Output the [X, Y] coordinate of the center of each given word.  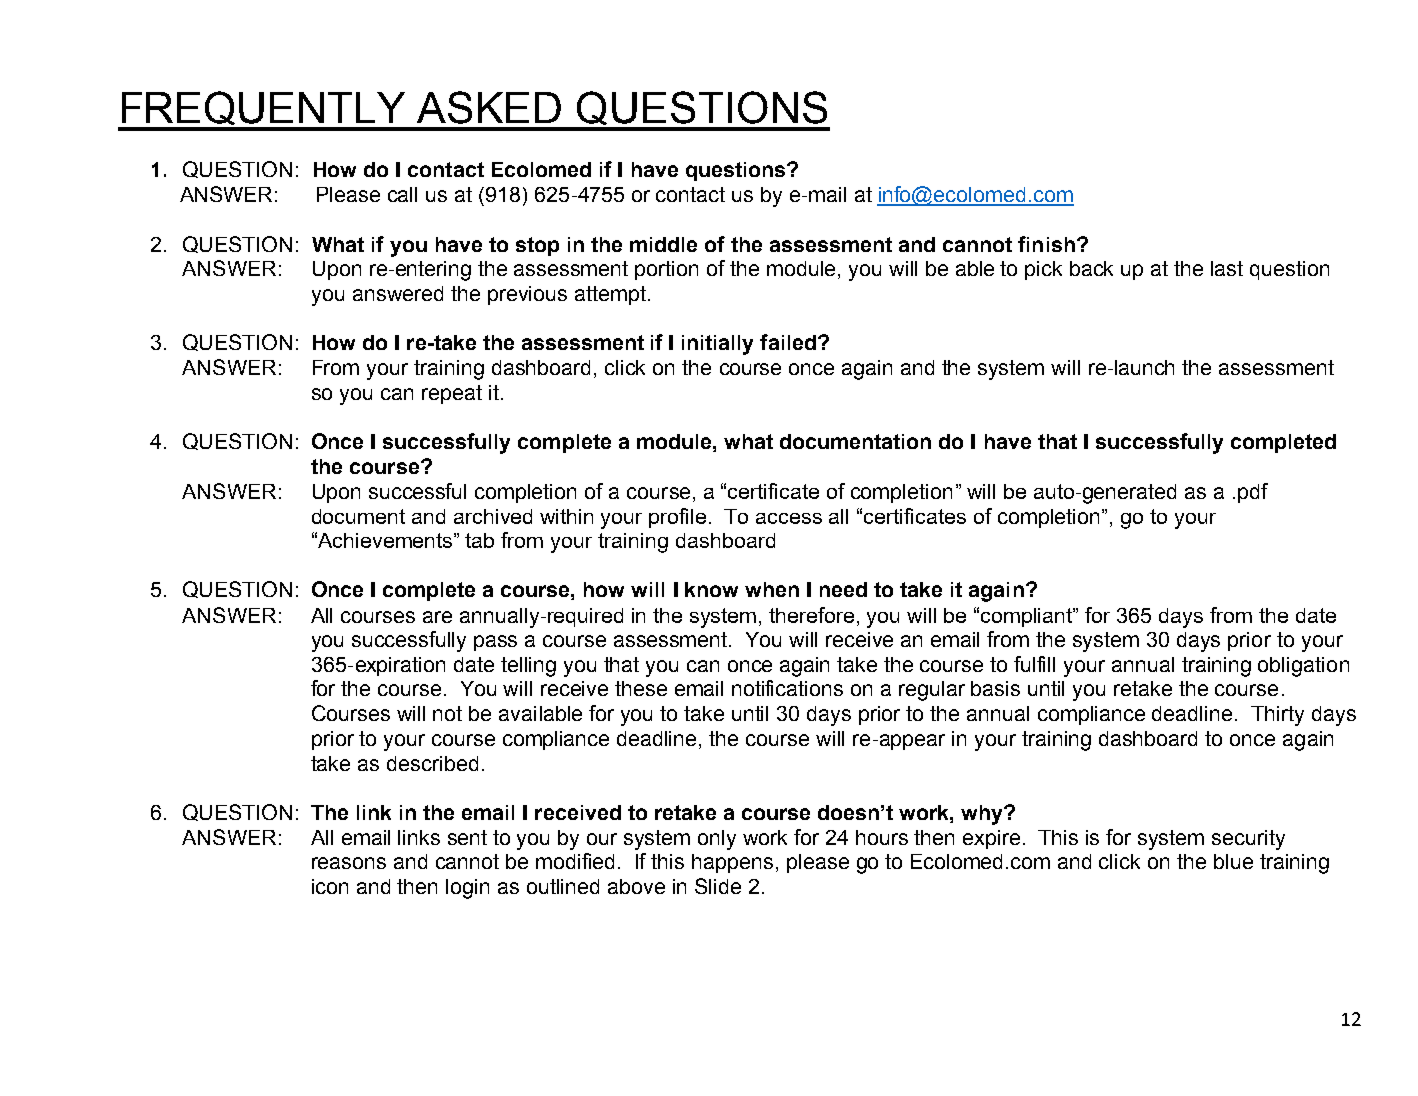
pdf [1253, 493]
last [1227, 268]
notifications [787, 688]
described [432, 763]
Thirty [1277, 716]
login [467, 889]
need [843, 589]
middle [663, 244]
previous [527, 295]
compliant [1028, 617]
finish [1046, 244]
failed [788, 342]
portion [666, 270]
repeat [452, 394]
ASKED [489, 107]
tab [479, 540]
